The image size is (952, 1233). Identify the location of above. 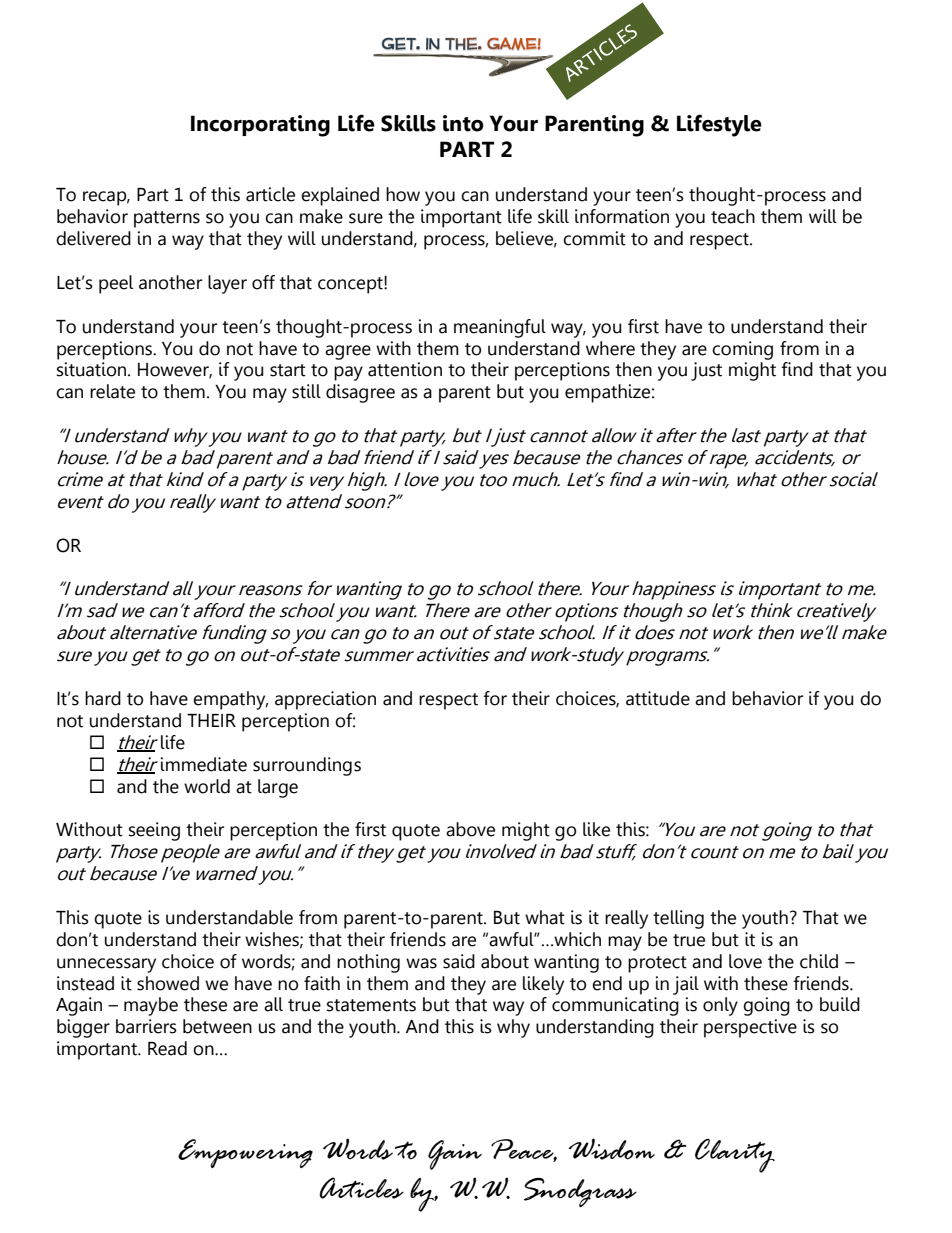
(470, 829).
